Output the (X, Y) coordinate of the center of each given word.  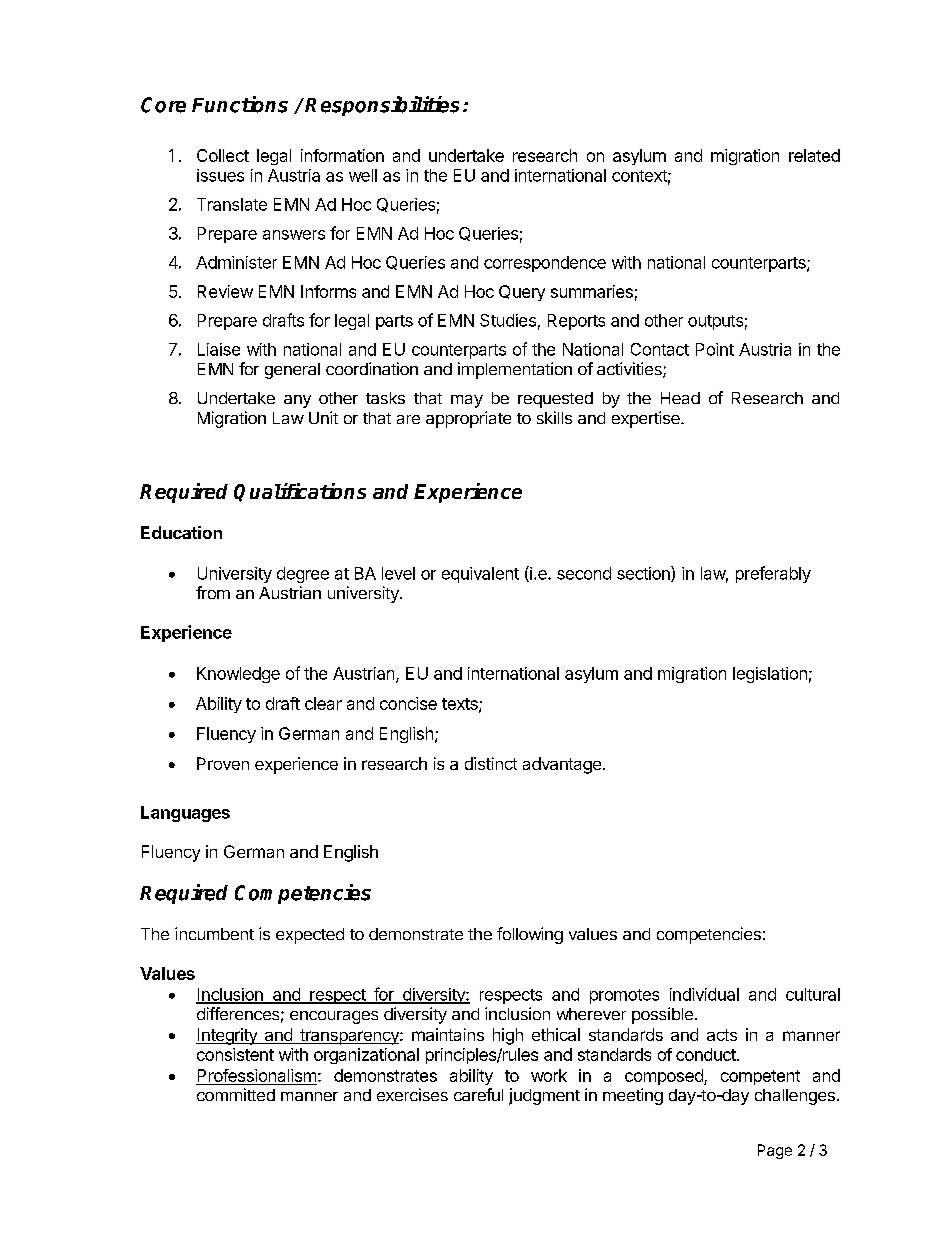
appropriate (468, 419)
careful (478, 1094)
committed (236, 1094)
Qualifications (300, 492)
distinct (491, 763)
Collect (223, 155)
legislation (770, 675)
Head (680, 398)
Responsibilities (382, 106)
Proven (223, 763)
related (814, 155)
